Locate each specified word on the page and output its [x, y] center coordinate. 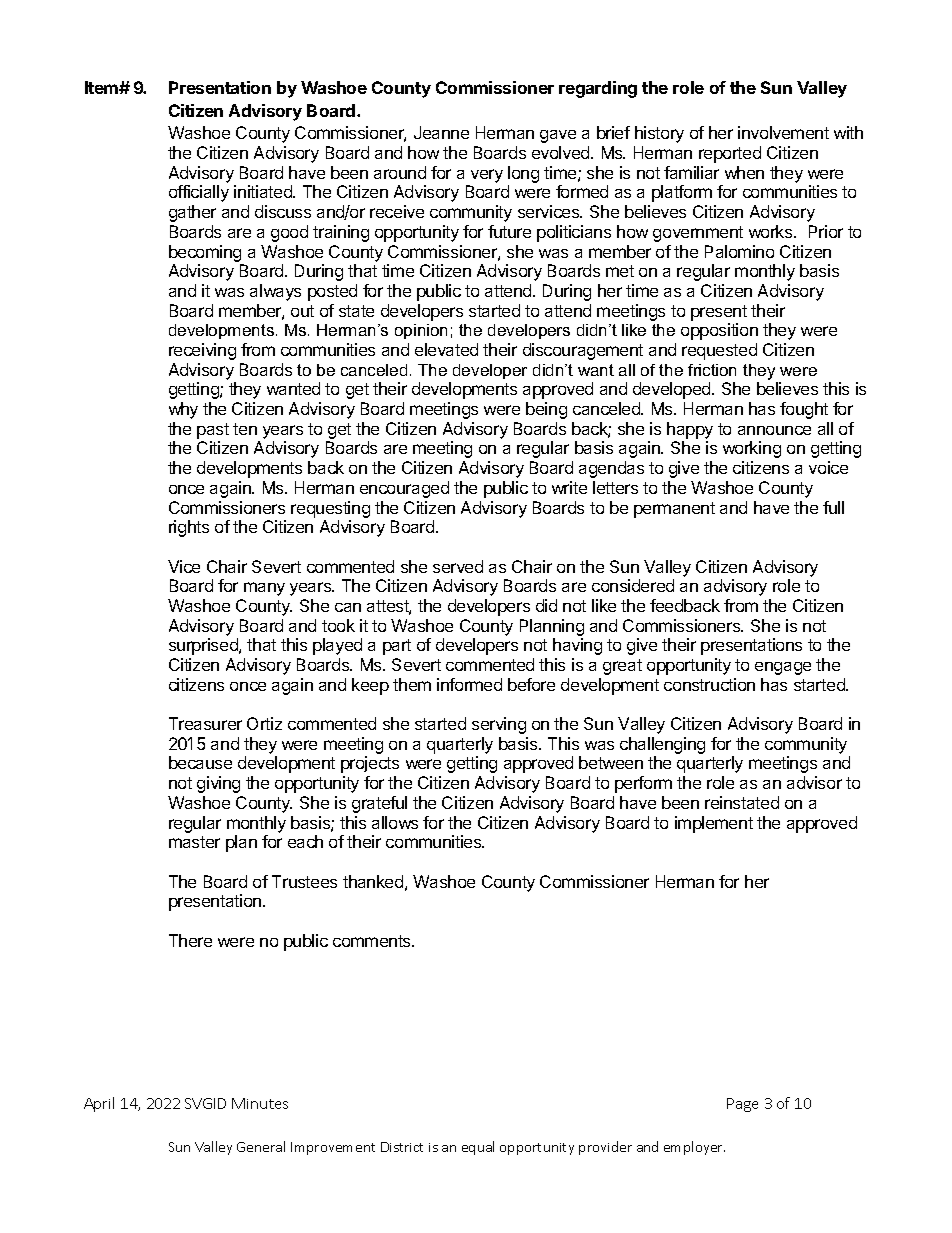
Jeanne [441, 132]
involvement [783, 132]
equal [478, 1148]
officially [199, 193]
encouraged [404, 489]
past [213, 431]
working [752, 449]
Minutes [260, 1103]
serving [499, 725]
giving [218, 784]
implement [714, 824]
